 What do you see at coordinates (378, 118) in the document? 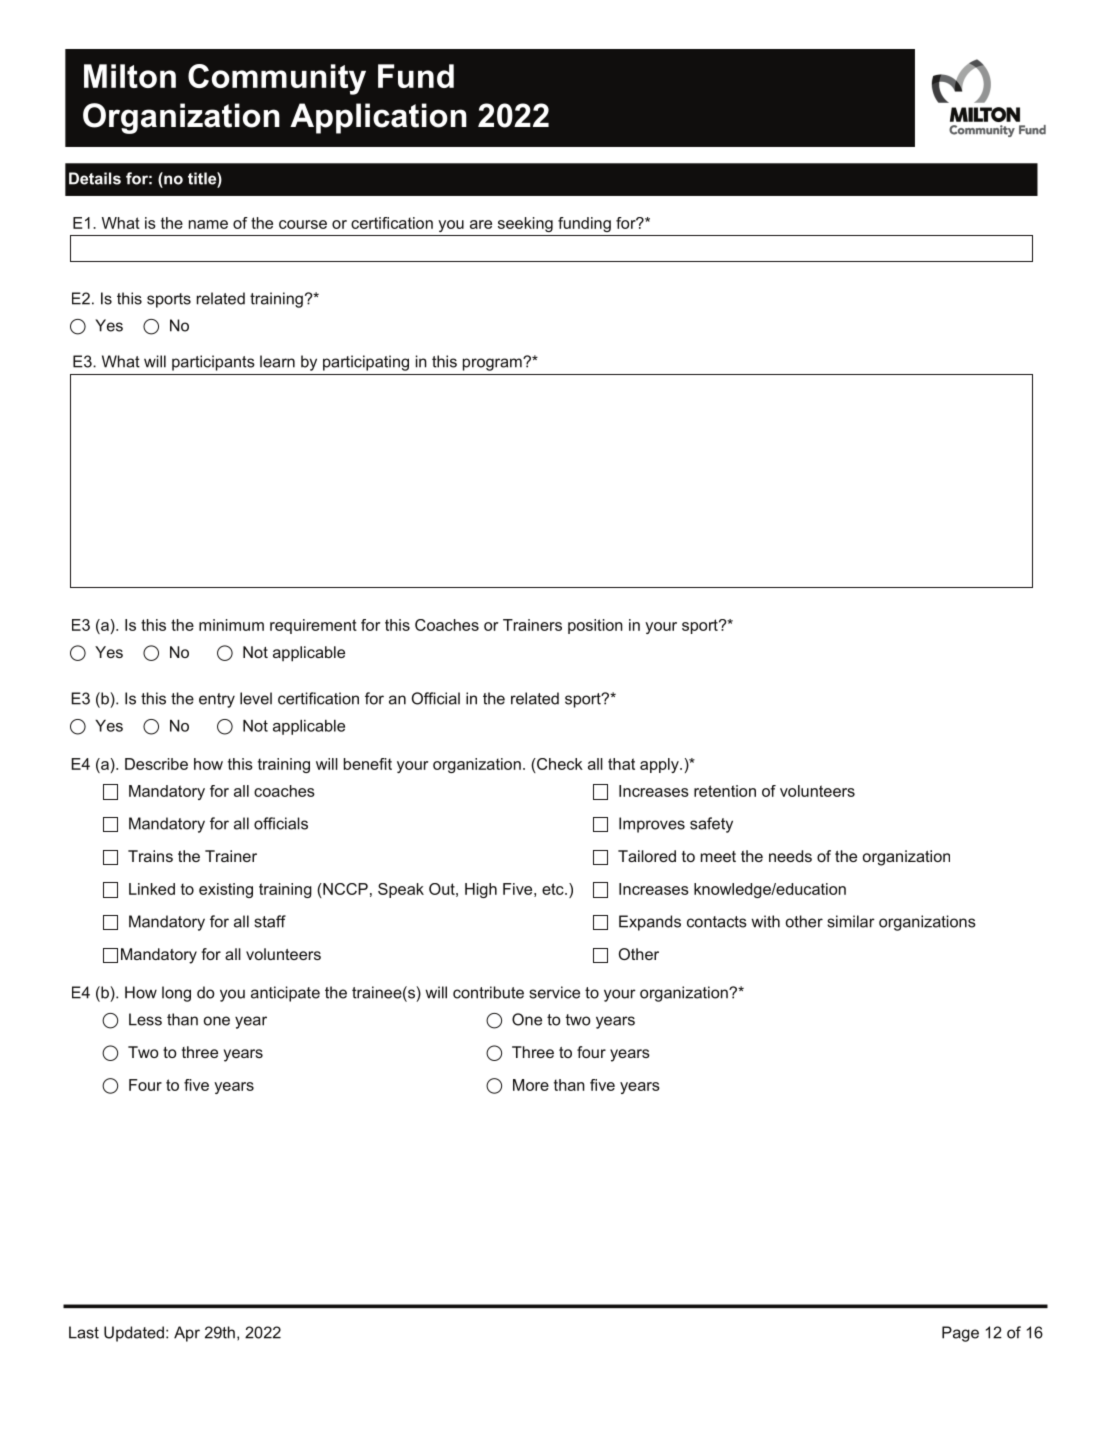
I see `Application` at bounding box center [378, 118].
